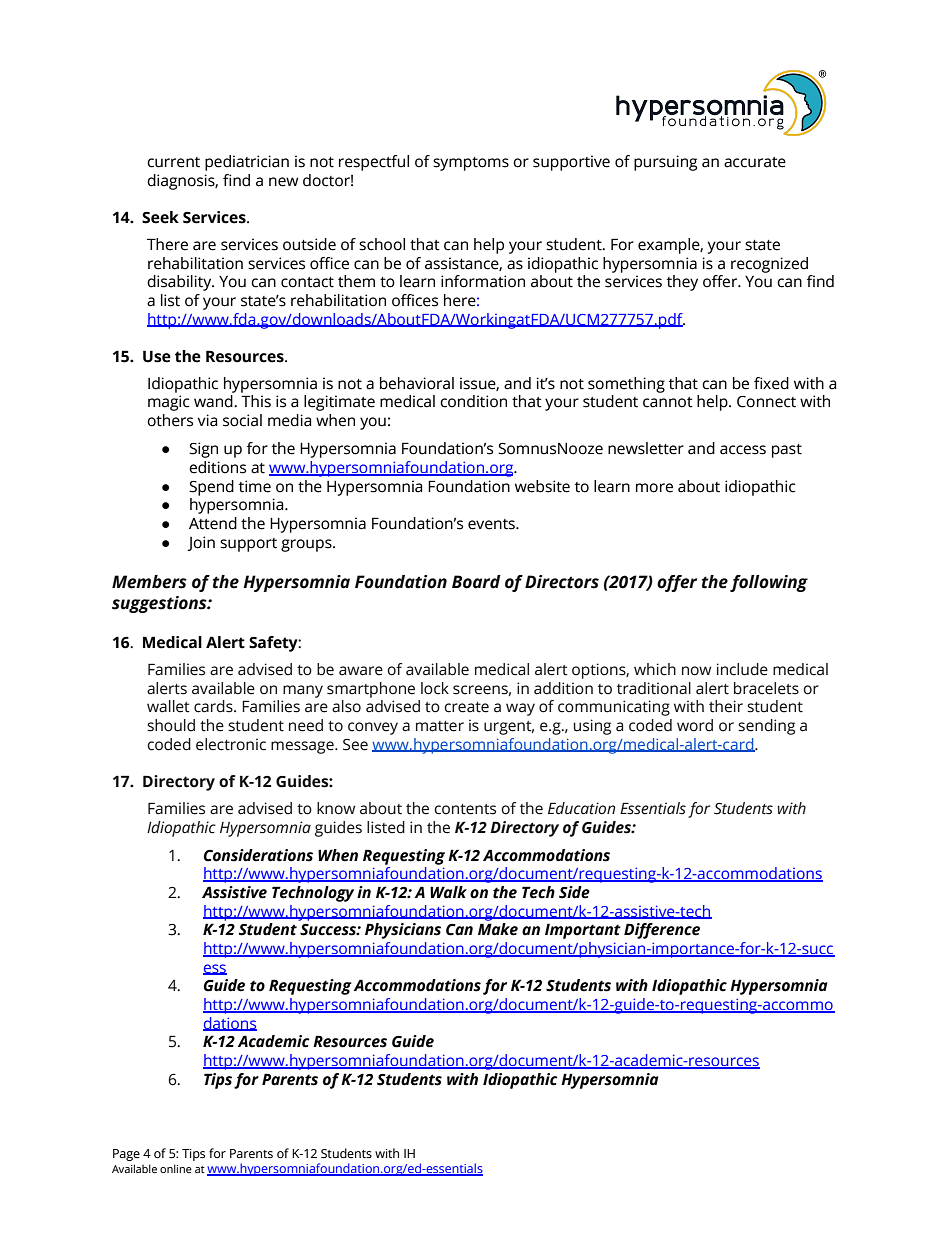  Describe the element at coordinates (473, 401) in the page. I see `condition` at that location.
